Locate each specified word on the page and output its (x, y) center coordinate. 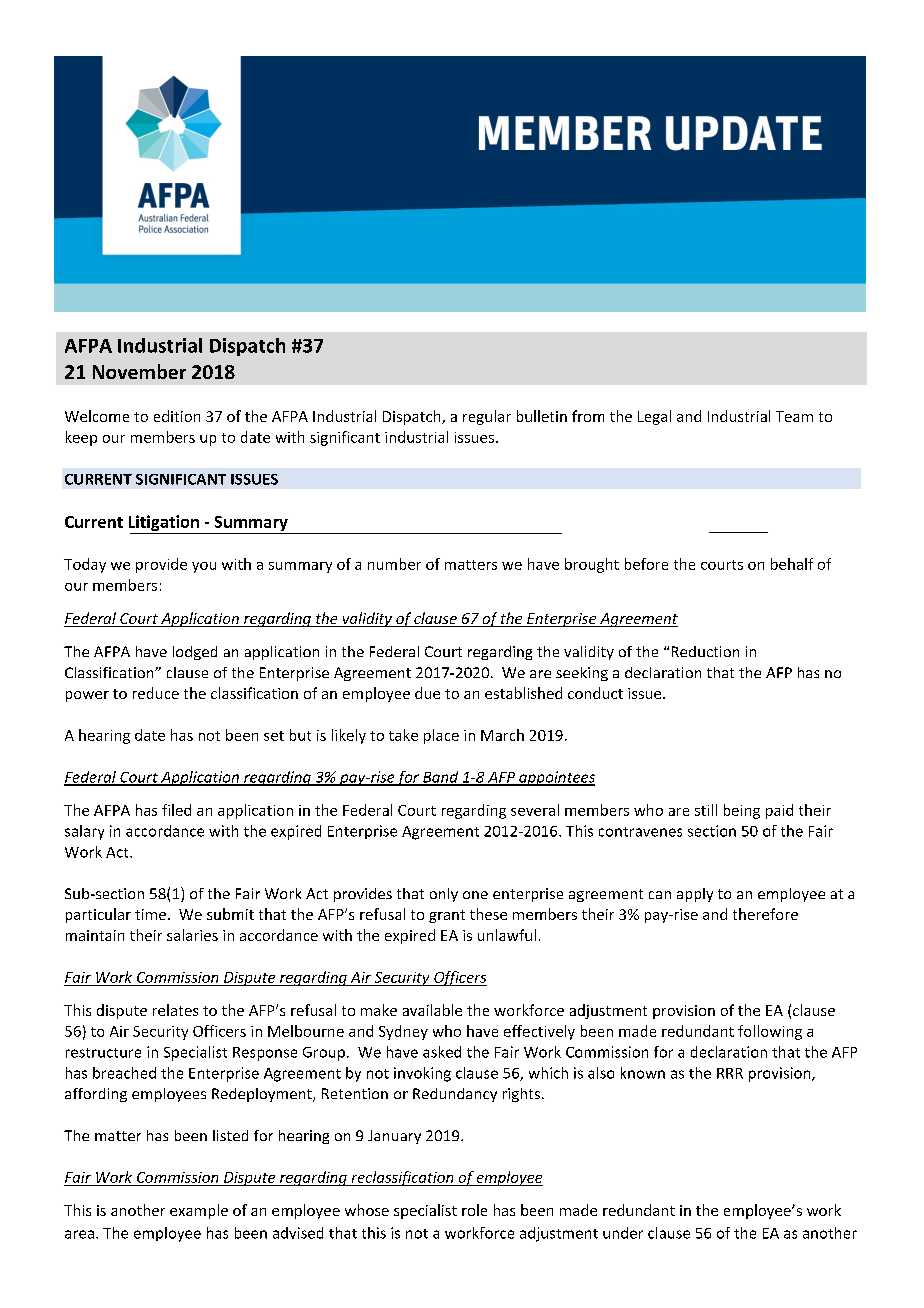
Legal (654, 417)
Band (441, 778)
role (474, 1210)
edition (177, 416)
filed (176, 810)
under (623, 1233)
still (706, 810)
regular (487, 417)
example (199, 1211)
